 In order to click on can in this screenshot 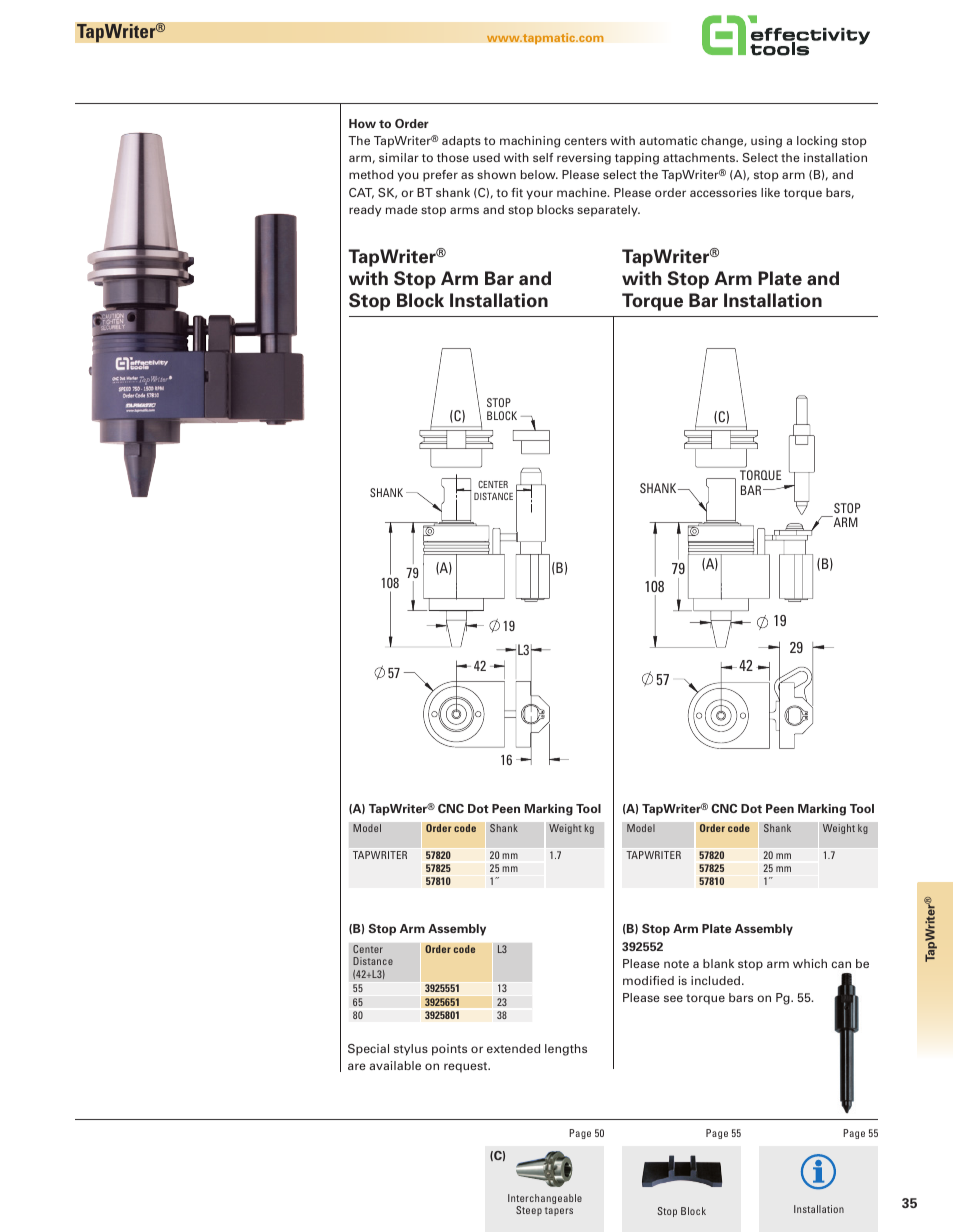, I will do `click(841, 964)`.
